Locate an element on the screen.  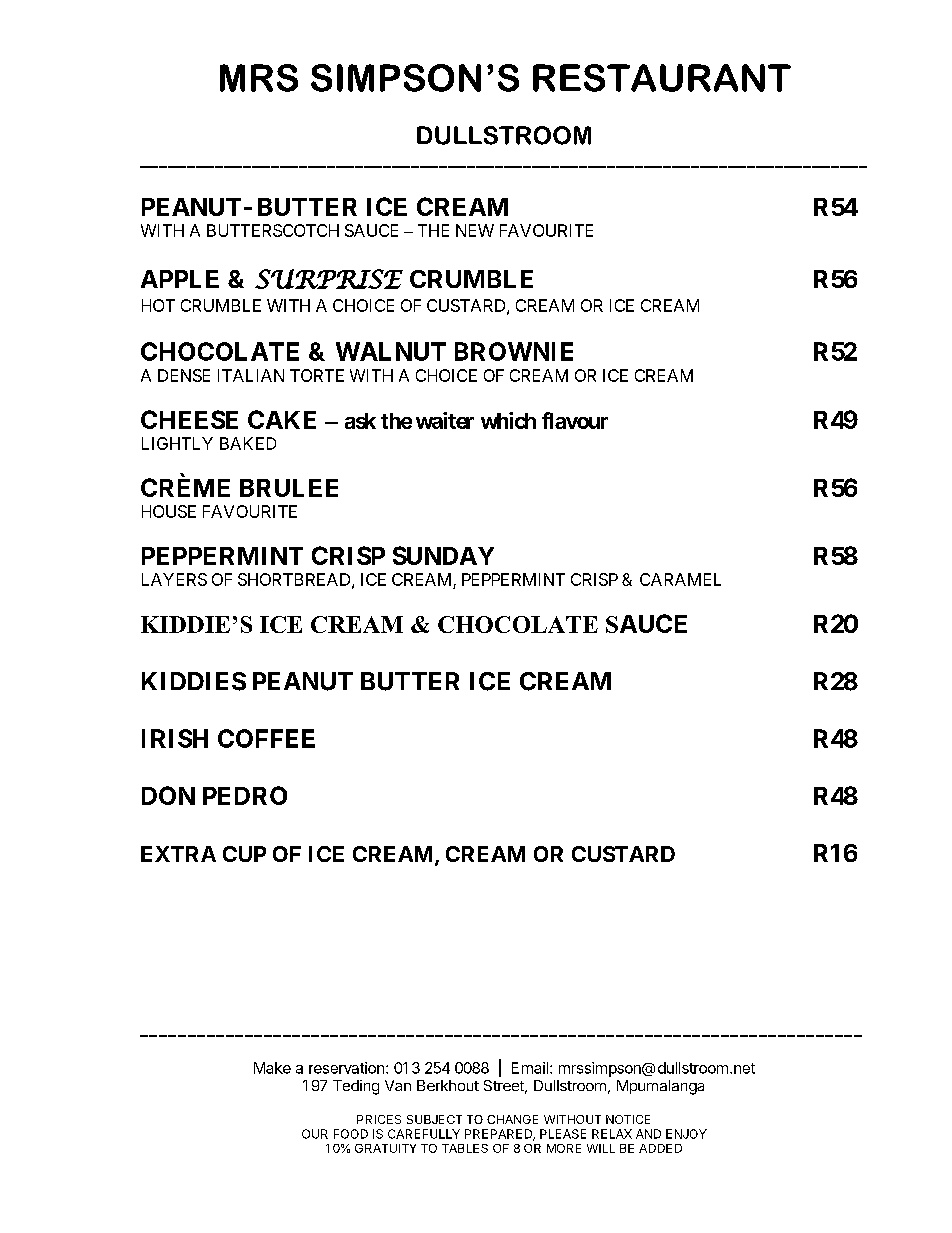
ITALIAN is located at coordinates (251, 375).
